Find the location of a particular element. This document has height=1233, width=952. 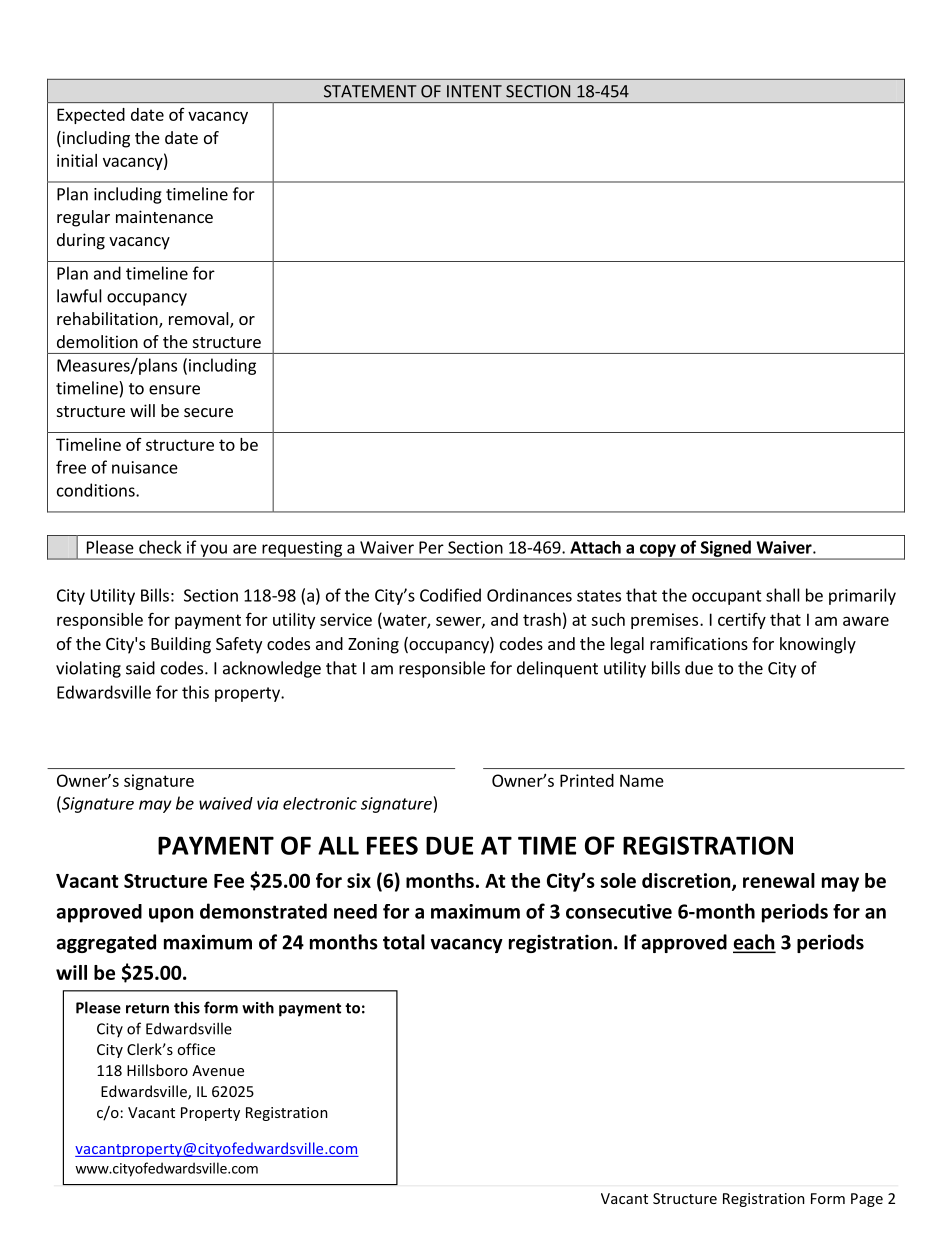

Avenue is located at coordinates (218, 1070).
